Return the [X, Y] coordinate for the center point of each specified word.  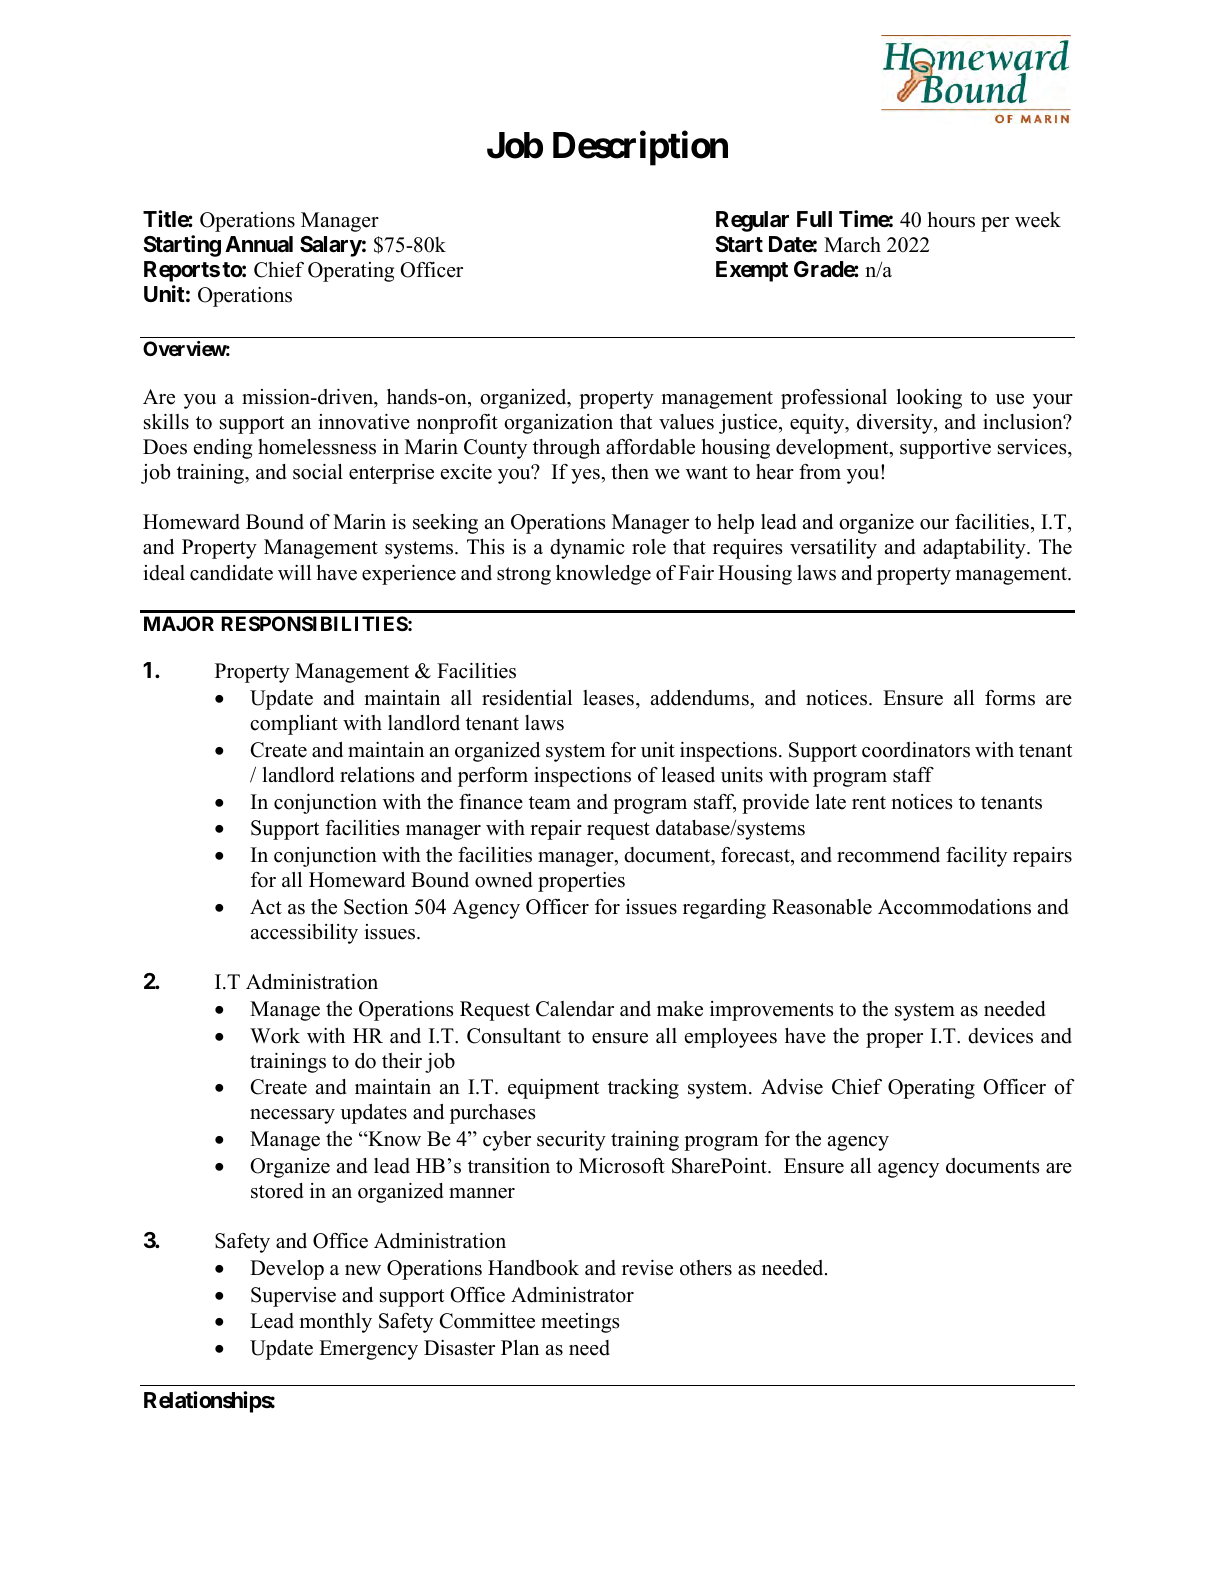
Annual [259, 244]
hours [951, 220]
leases [608, 698]
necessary [292, 1116]
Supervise [293, 1297]
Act [266, 907]
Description [640, 148]
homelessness [317, 447]
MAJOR [179, 623]
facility [976, 857]
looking [929, 399]
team [550, 803]
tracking [643, 1089]
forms [1010, 698]
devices [1000, 1036]
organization [558, 424]
